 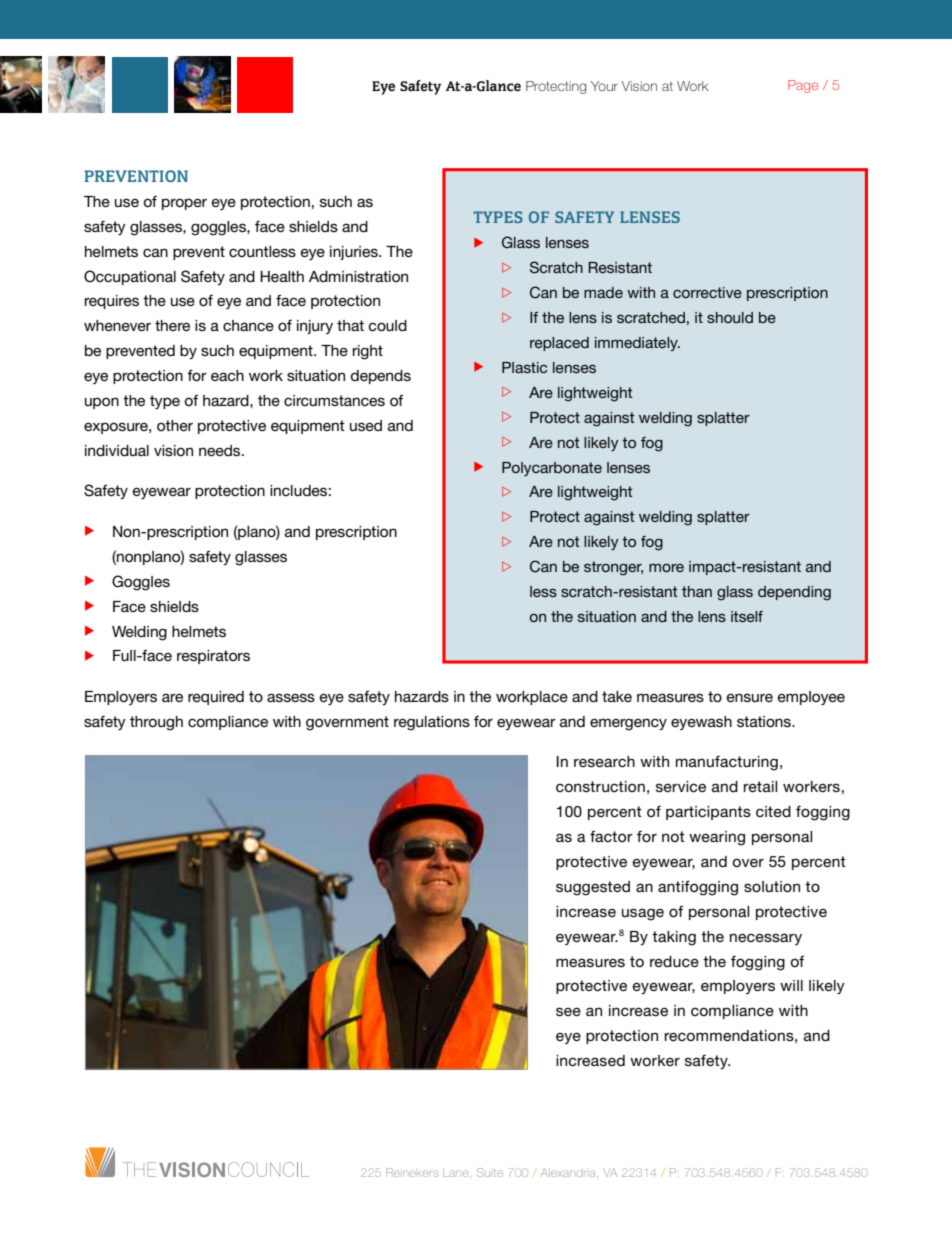 What do you see at coordinates (213, 657) in the image?
I see `respirators` at bounding box center [213, 657].
